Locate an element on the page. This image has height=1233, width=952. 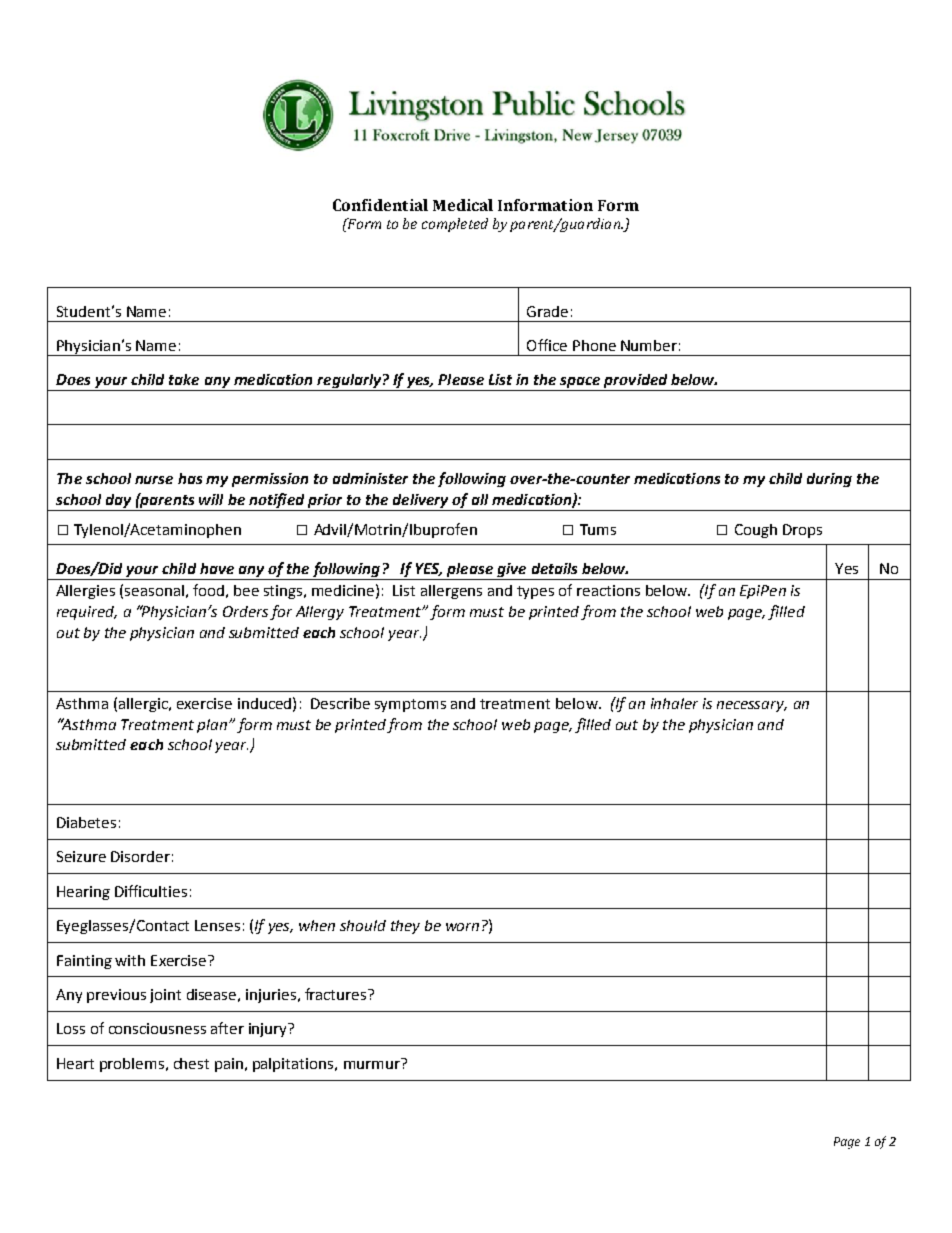
completed is located at coordinates (455, 225).
